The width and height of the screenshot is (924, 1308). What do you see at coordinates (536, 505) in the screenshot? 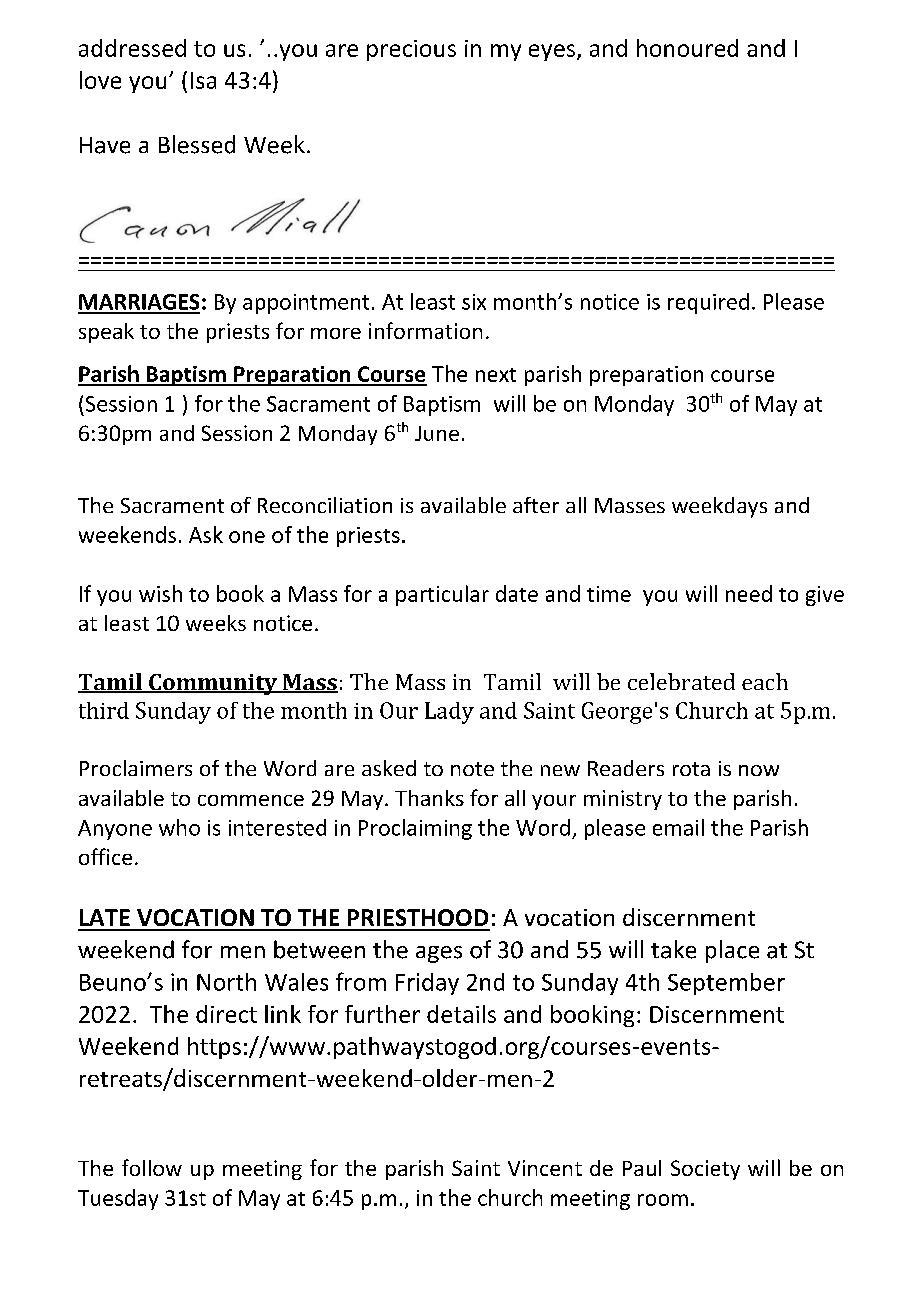
I see `after` at bounding box center [536, 505].
